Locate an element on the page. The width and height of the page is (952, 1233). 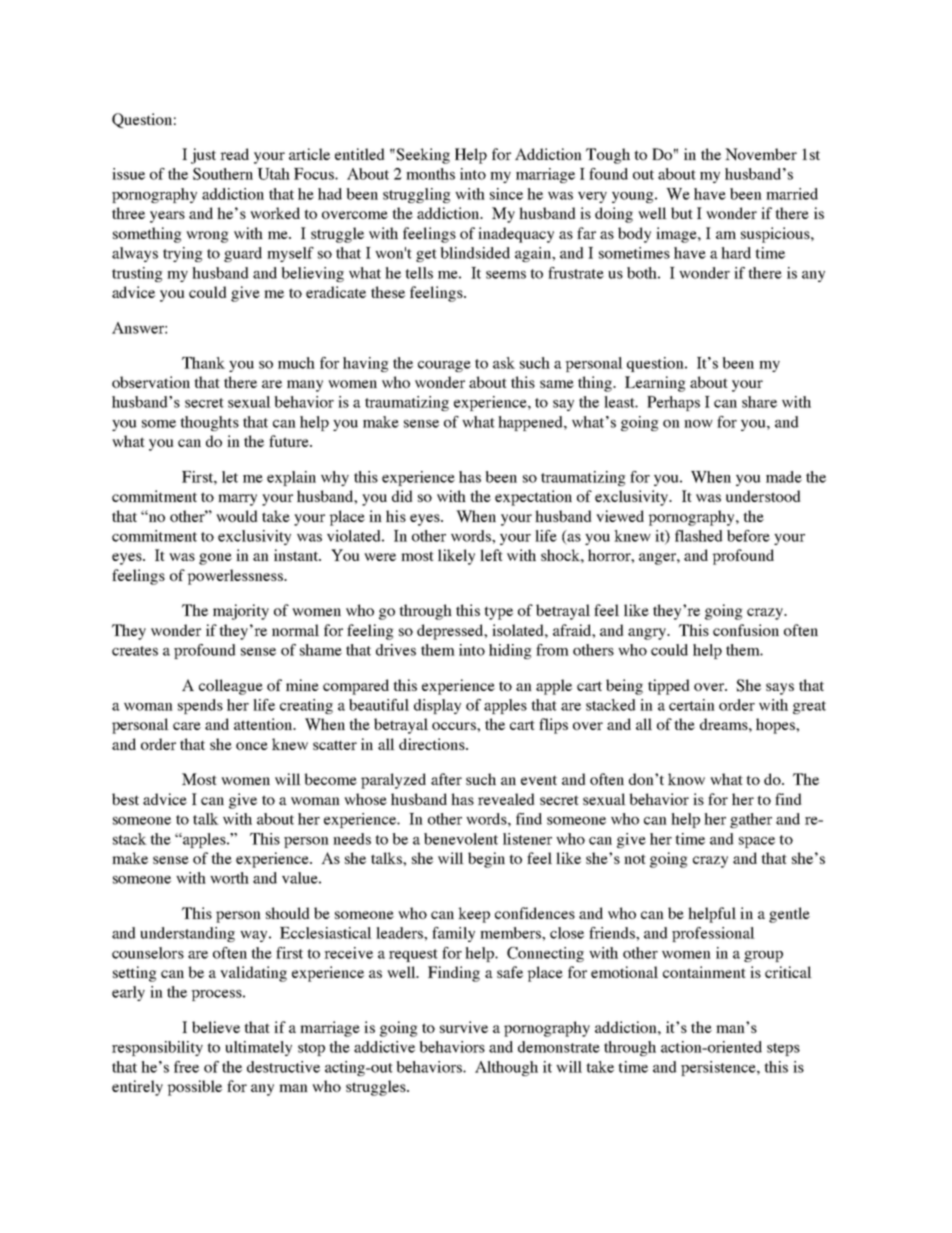
space is located at coordinates (757, 842).
